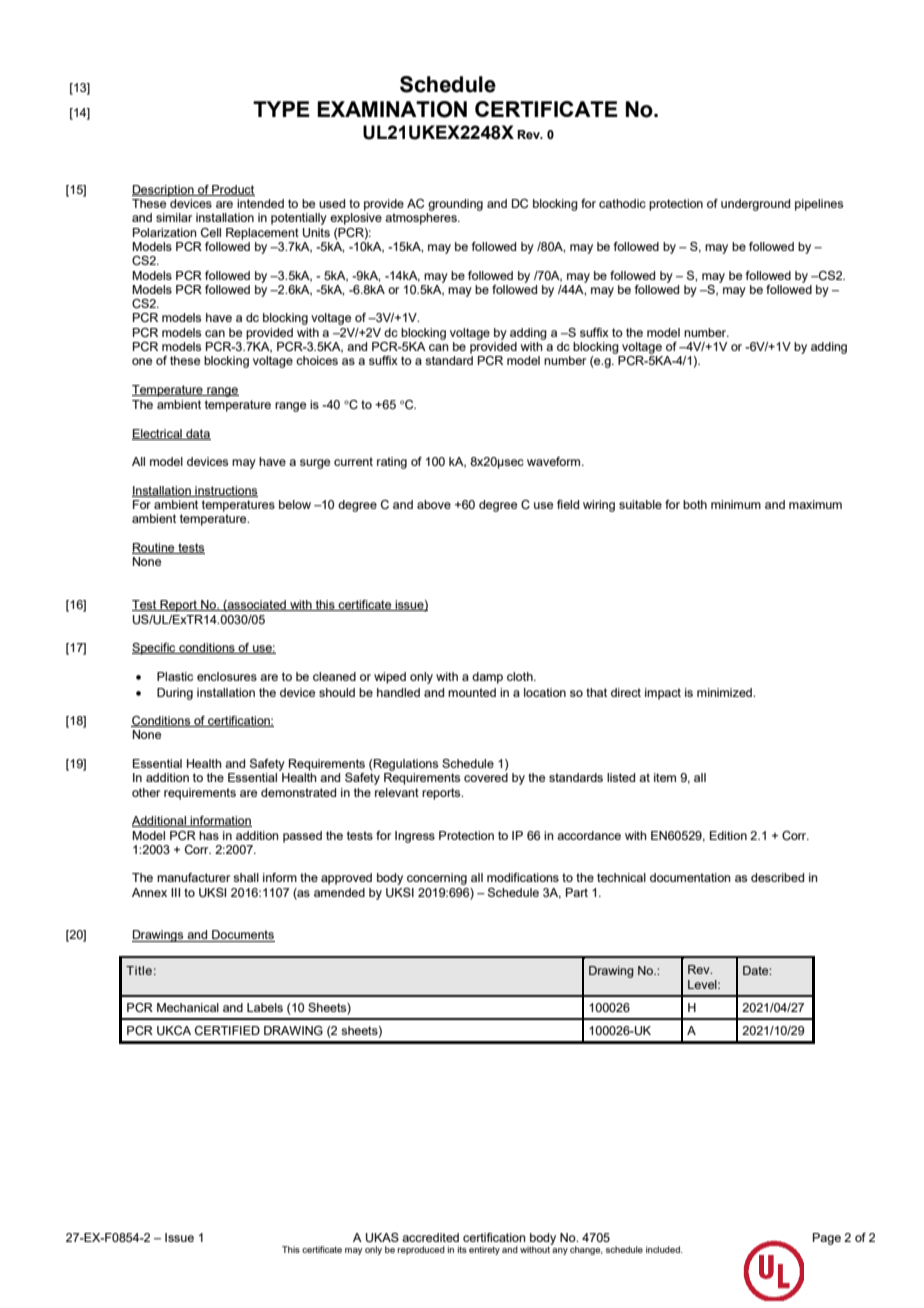 The image size is (924, 1308). Describe the element at coordinates (232, 190) in the screenshot. I see `Product` at that location.
